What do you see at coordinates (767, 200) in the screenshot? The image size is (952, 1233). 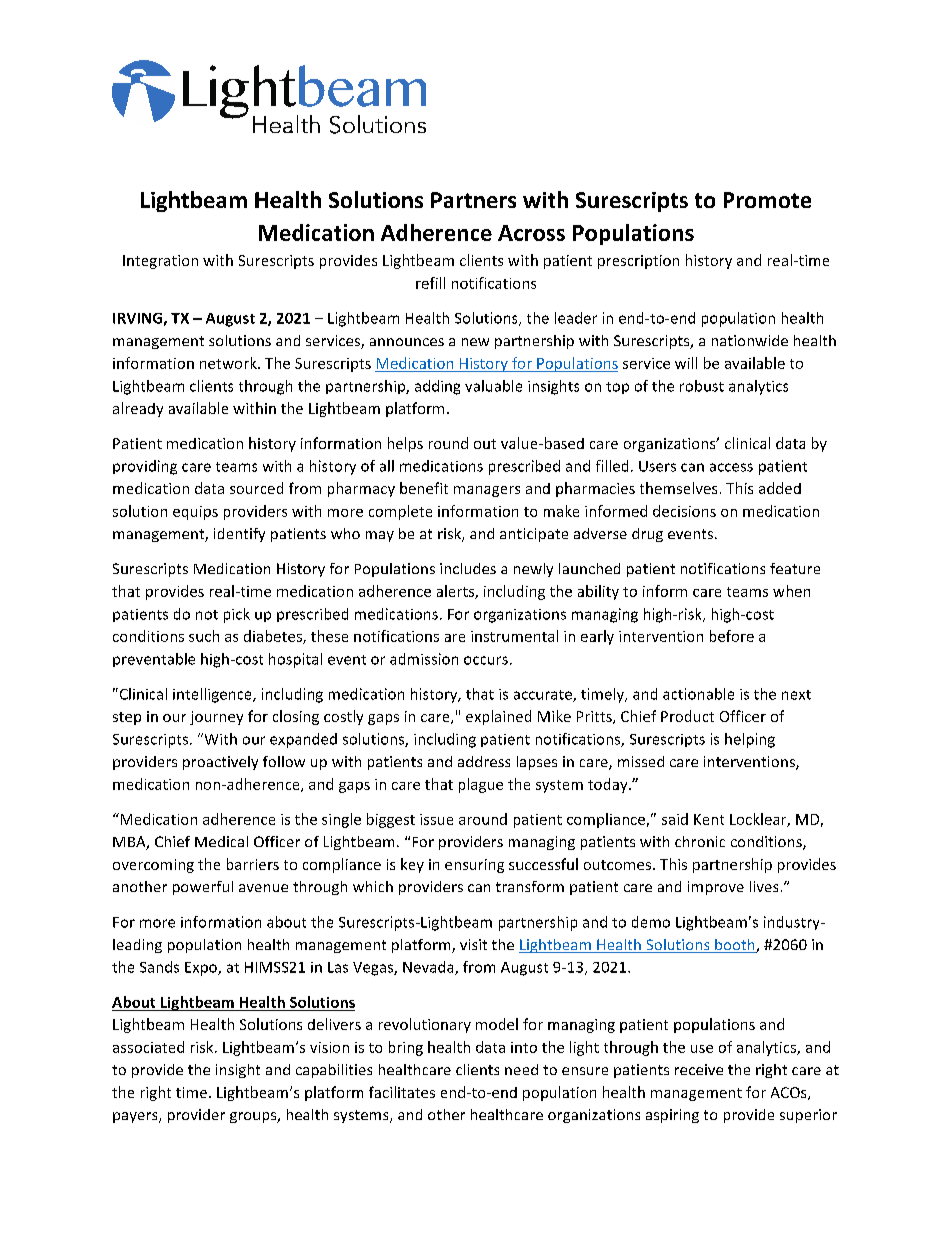 I see `Promote` at bounding box center [767, 200].
